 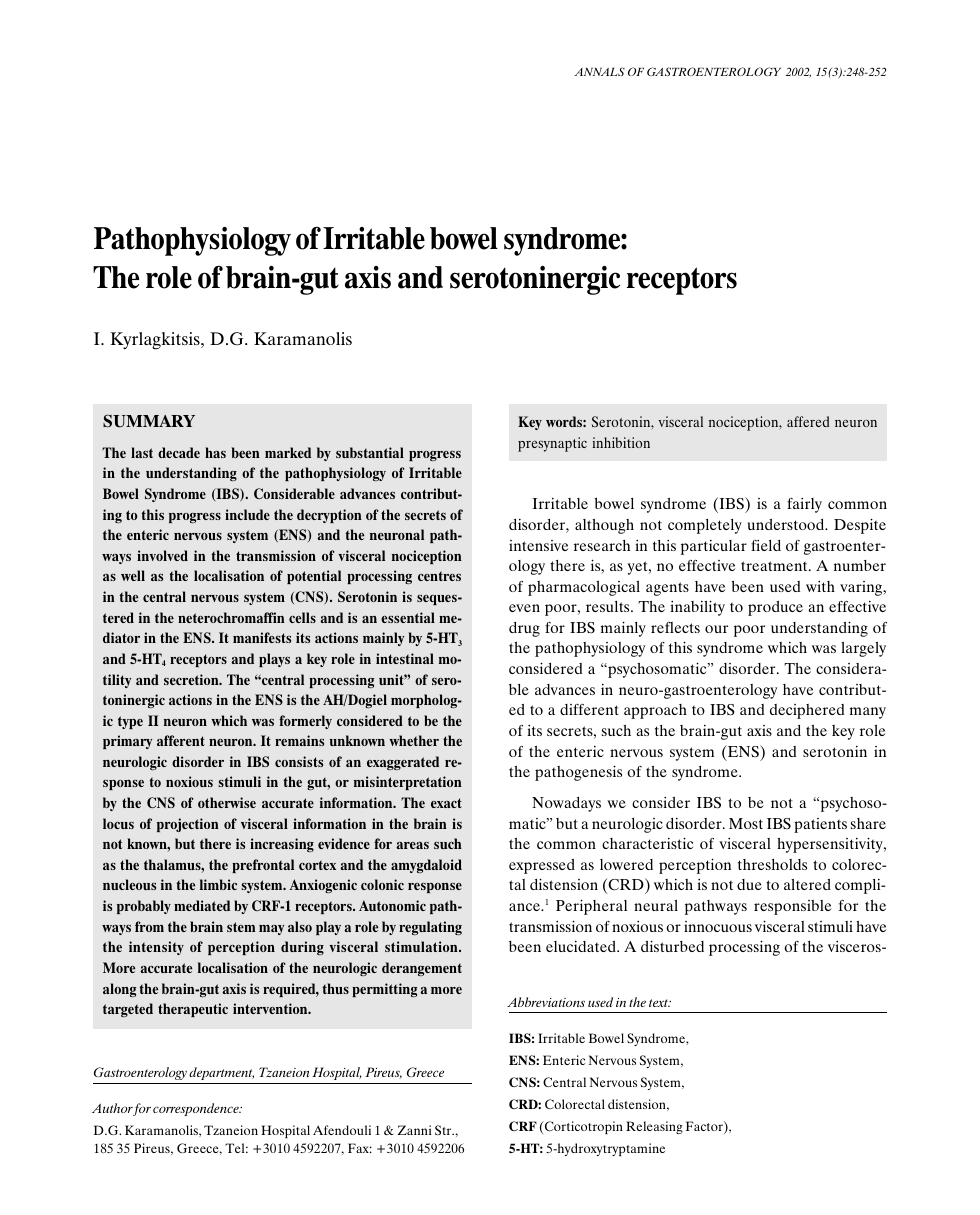 What do you see at coordinates (370, 452) in the document?
I see `substantial` at bounding box center [370, 452].
